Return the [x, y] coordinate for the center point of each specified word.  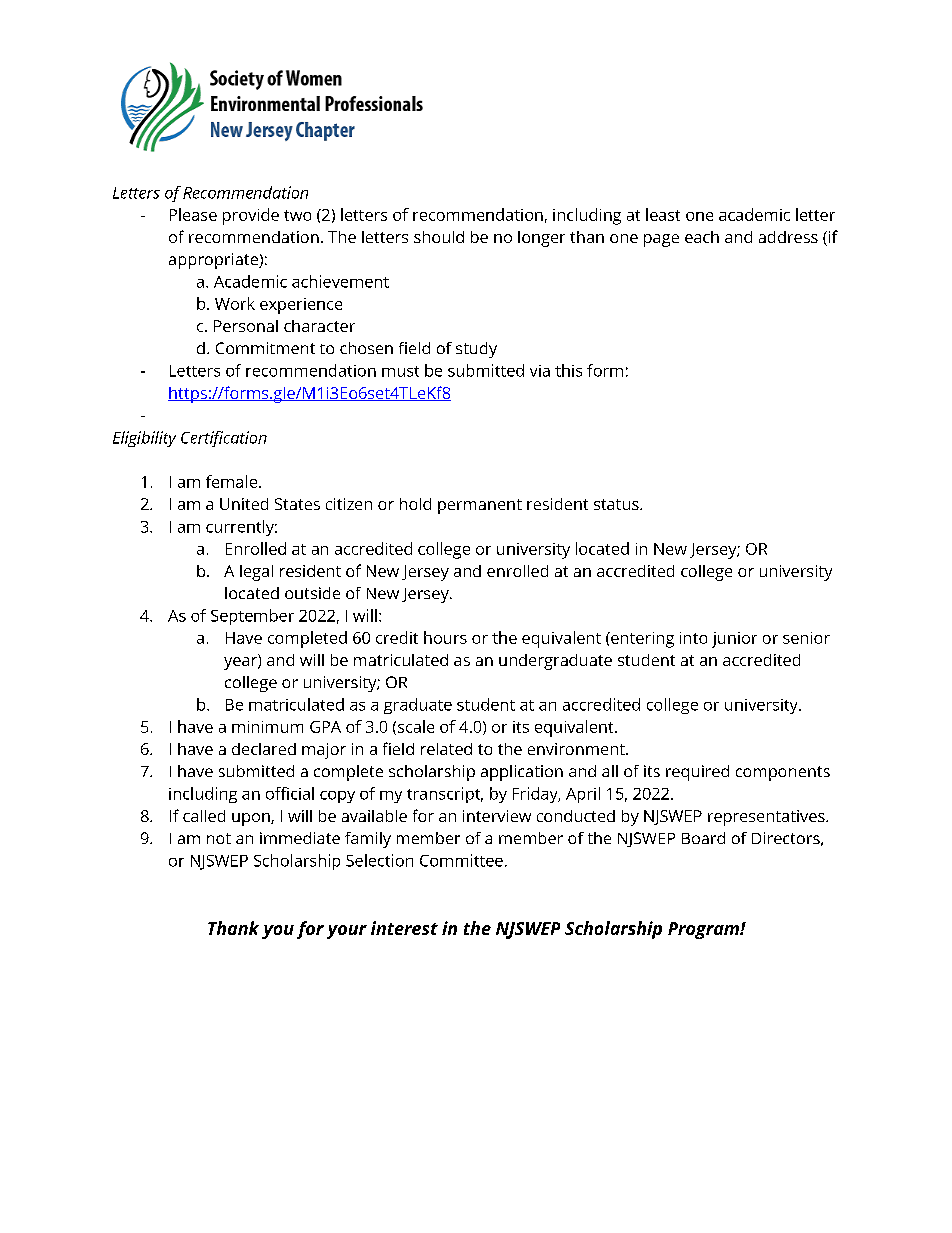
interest [404, 928]
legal [256, 573]
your [347, 932]
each [702, 237]
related [446, 749]
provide [251, 216]
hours [445, 637]
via [540, 371]
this [568, 370]
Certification [224, 439]
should [439, 237]
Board [703, 838]
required [697, 773]
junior [734, 640]
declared [264, 749]
